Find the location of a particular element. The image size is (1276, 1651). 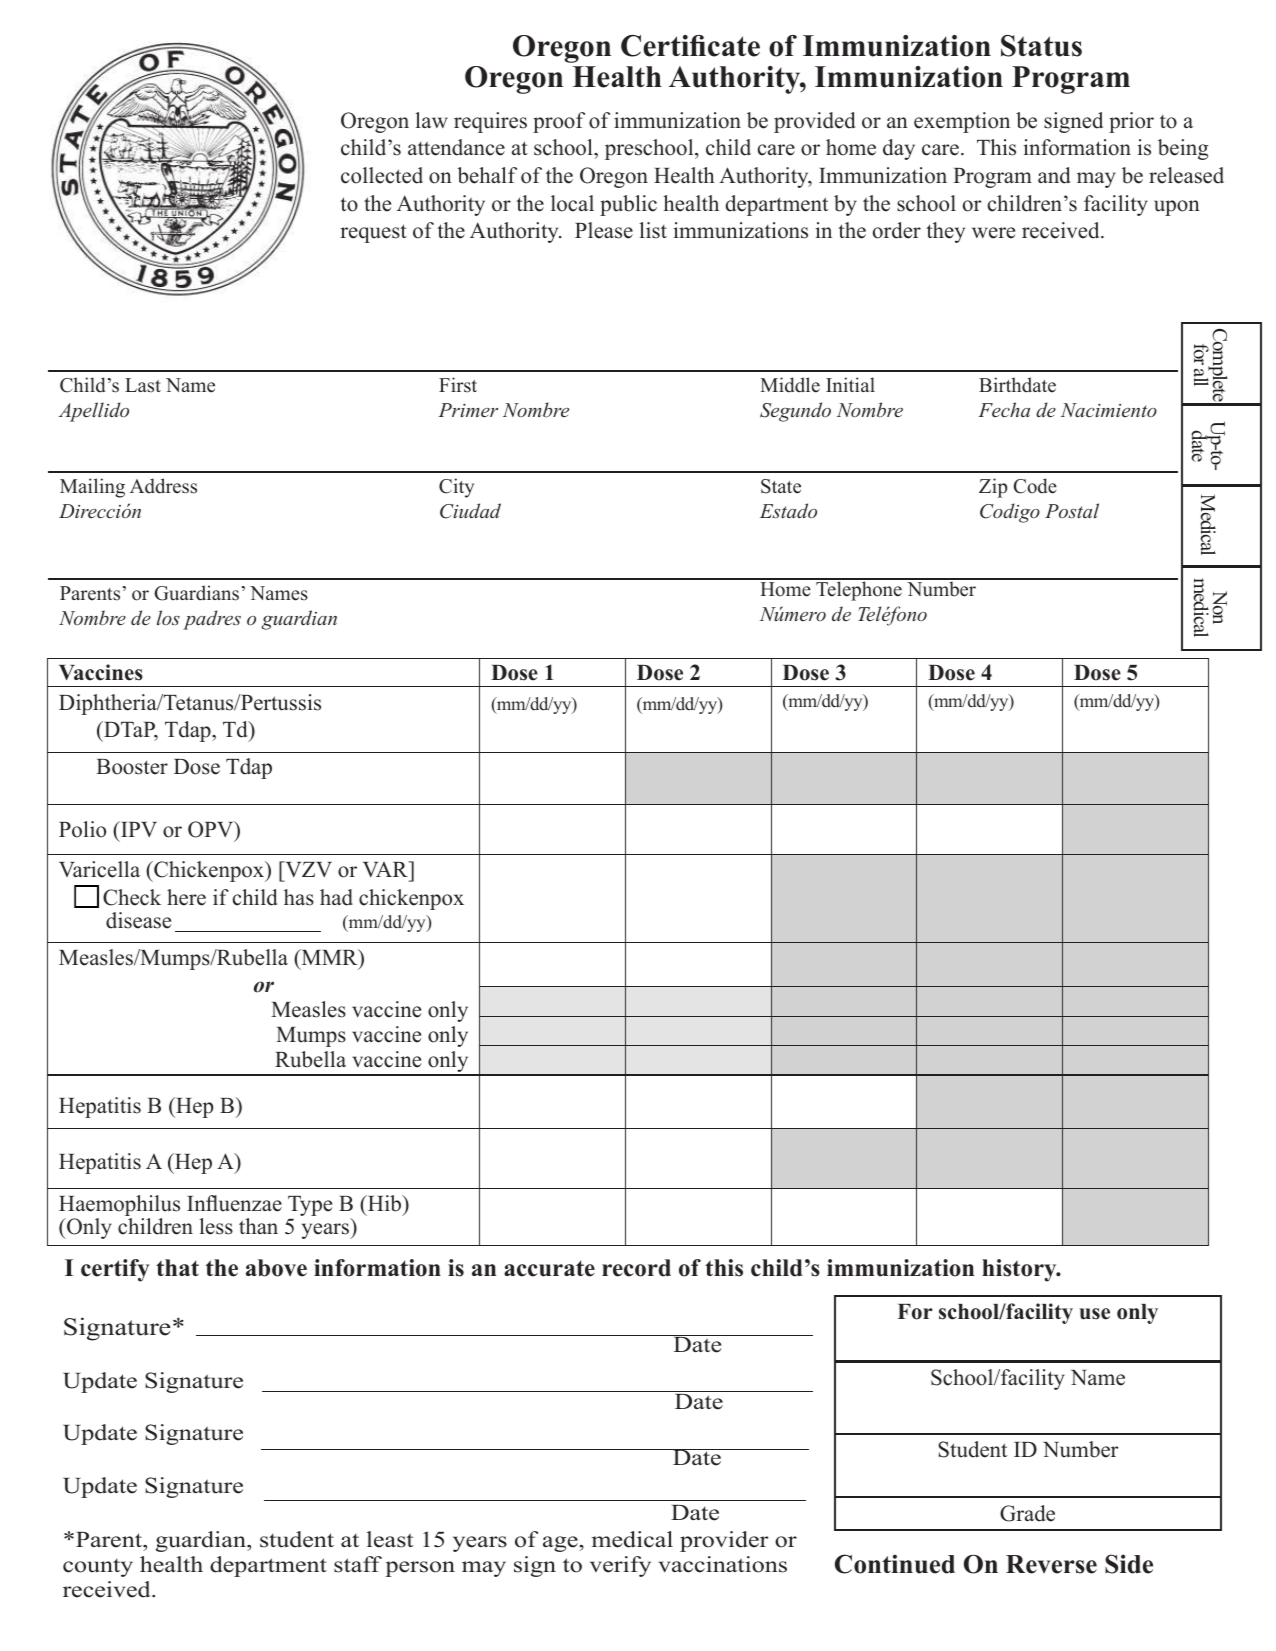

Fecha is located at coordinates (1004, 409).
